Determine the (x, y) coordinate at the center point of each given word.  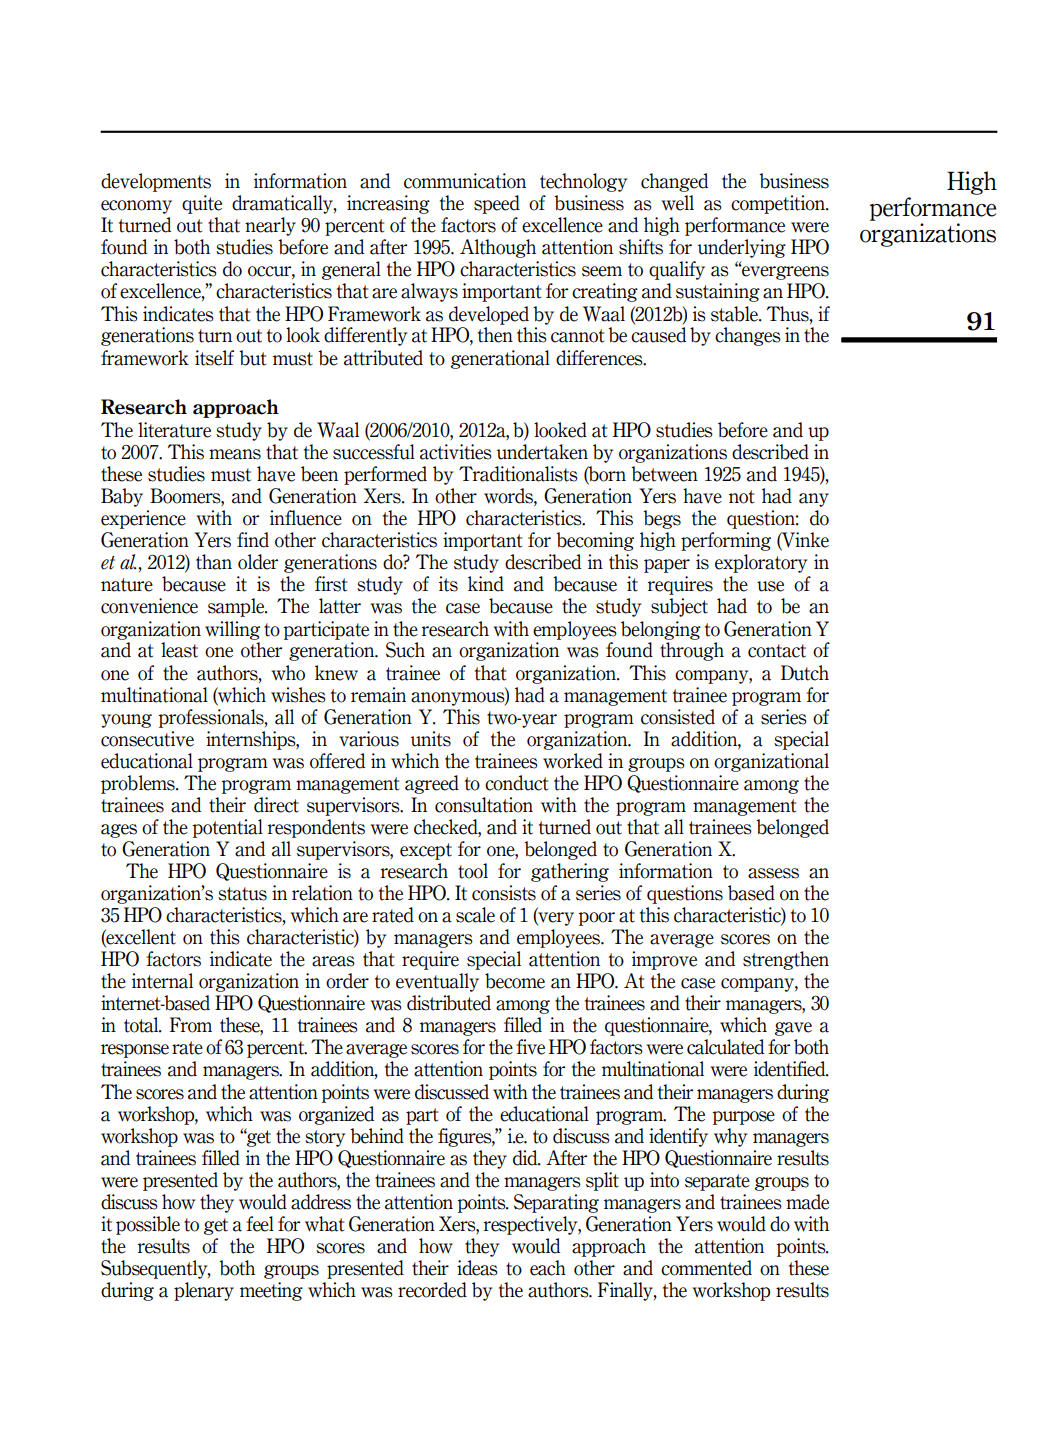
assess (773, 873)
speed (497, 204)
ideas (477, 1268)
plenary (204, 1291)
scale (475, 915)
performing (726, 541)
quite (202, 204)
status (242, 894)
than (214, 562)
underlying (742, 248)
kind (486, 584)
